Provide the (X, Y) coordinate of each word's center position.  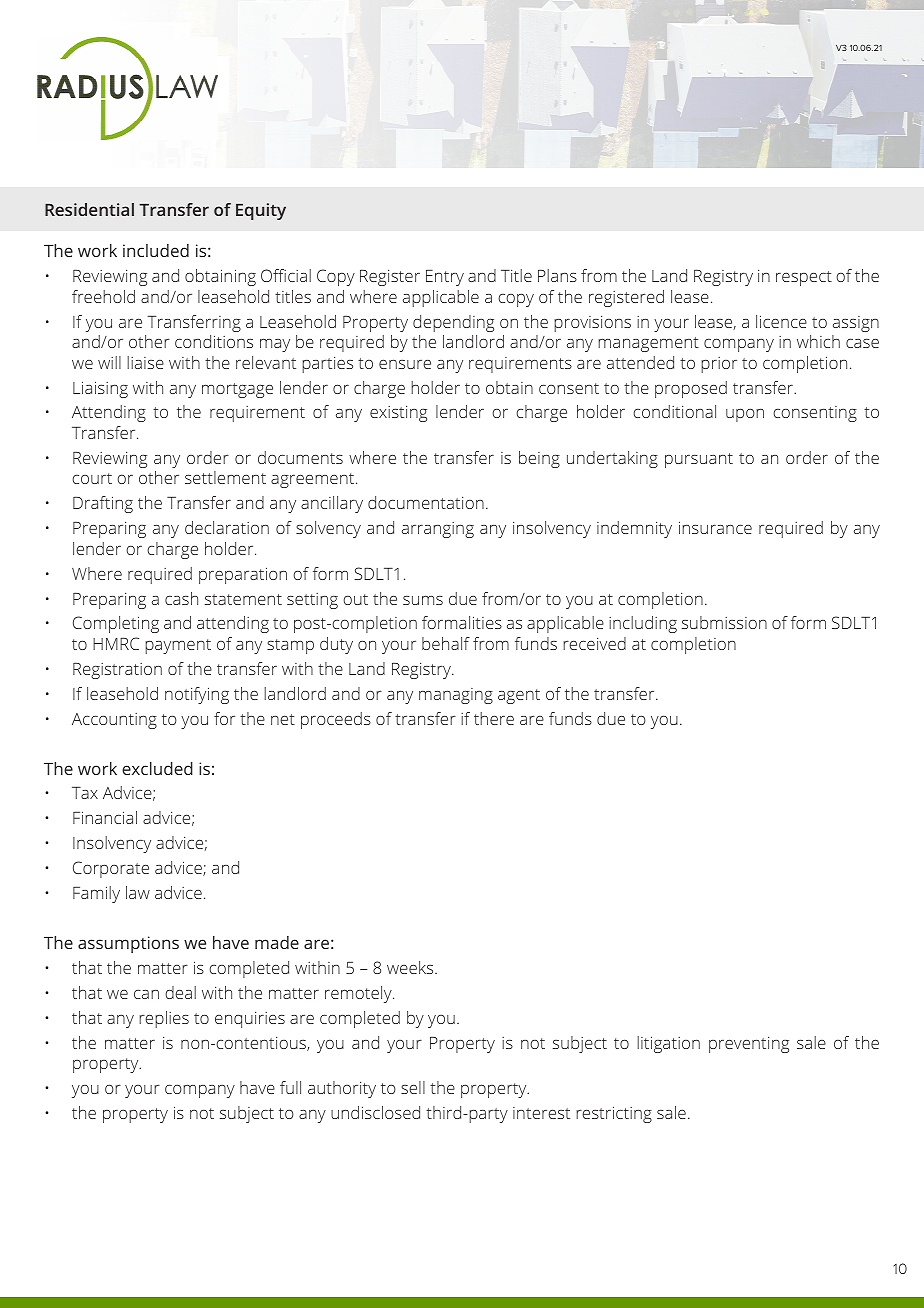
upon (745, 415)
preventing (749, 1045)
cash (181, 598)
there (494, 718)
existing (398, 414)
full (290, 1087)
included (156, 250)
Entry (445, 278)
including (643, 624)
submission (724, 622)
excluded (157, 768)
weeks (411, 967)
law (138, 892)
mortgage (237, 390)
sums (423, 600)
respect (804, 278)
